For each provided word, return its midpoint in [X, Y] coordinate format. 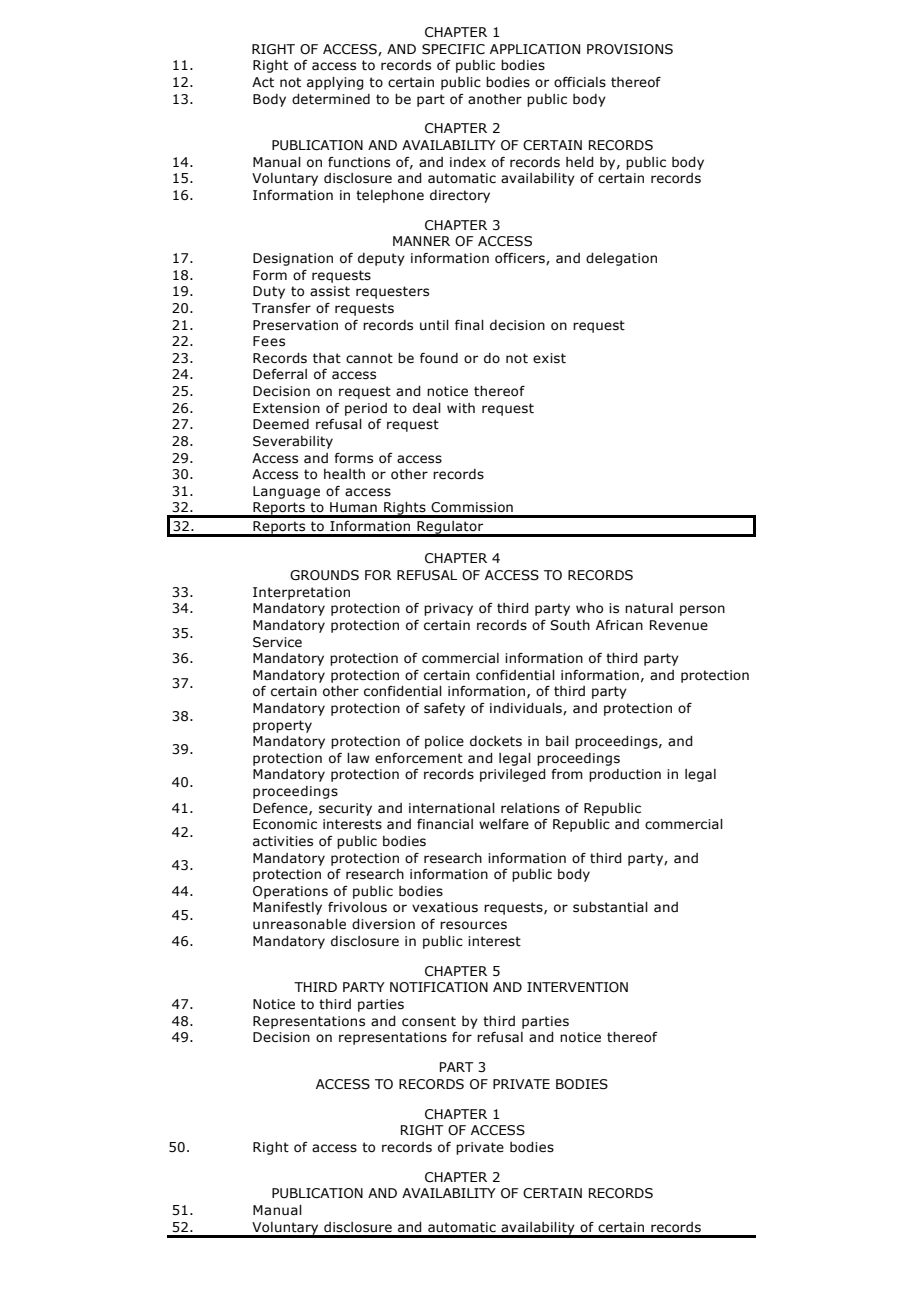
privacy [448, 609]
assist [330, 291]
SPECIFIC [453, 49]
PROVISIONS [630, 49]
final [469, 325]
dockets [496, 741]
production [625, 775]
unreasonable [299, 924]
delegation [621, 259]
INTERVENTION [577, 987]
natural [649, 608]
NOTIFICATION [439, 987]
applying [335, 83]
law [358, 758]
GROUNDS [324, 575]
